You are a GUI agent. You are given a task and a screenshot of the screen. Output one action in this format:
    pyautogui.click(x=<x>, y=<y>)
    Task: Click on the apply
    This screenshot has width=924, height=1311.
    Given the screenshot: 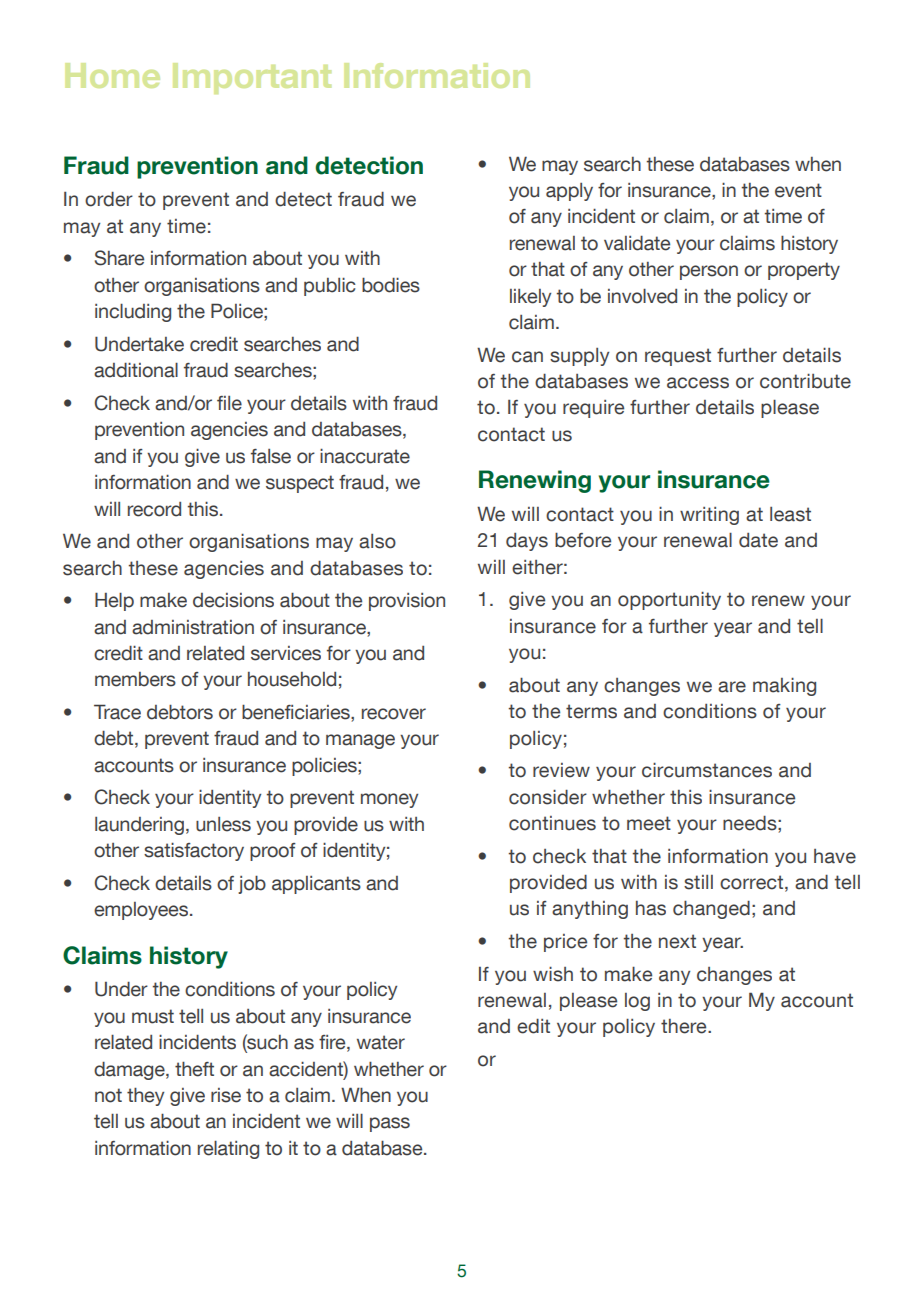 What is the action you would take?
    pyautogui.click(x=569, y=192)
